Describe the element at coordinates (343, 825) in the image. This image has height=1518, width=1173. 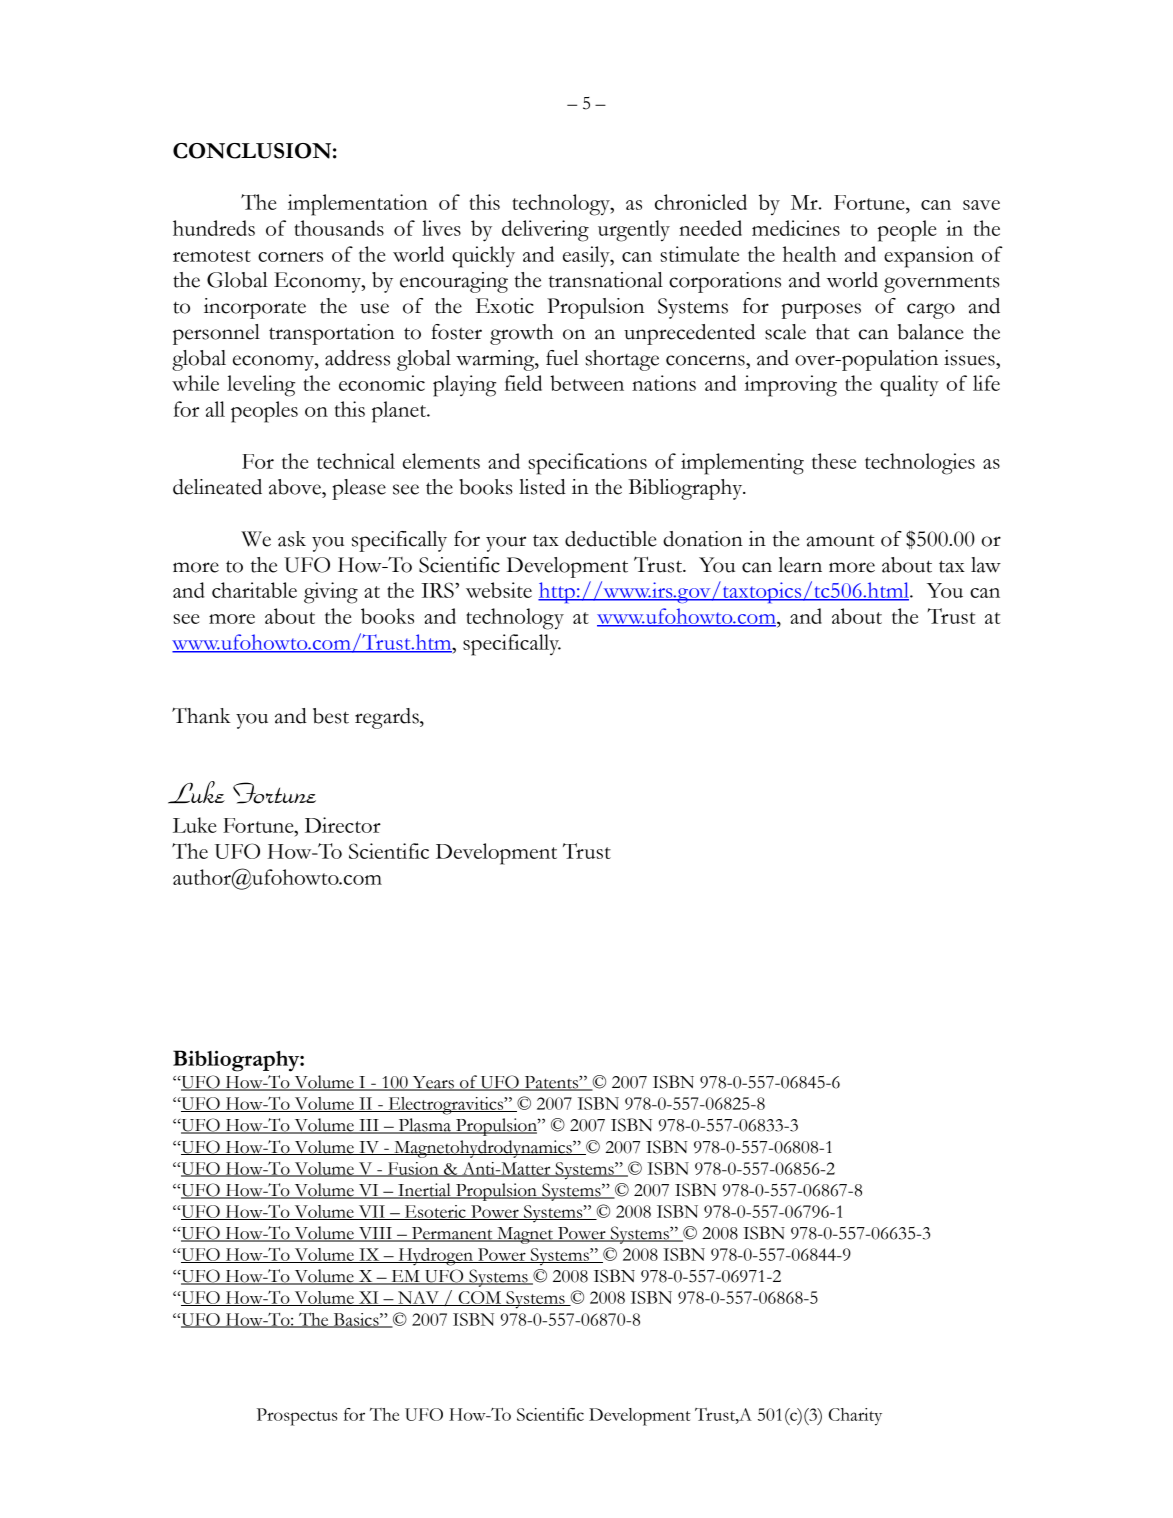
I see `Director` at that location.
